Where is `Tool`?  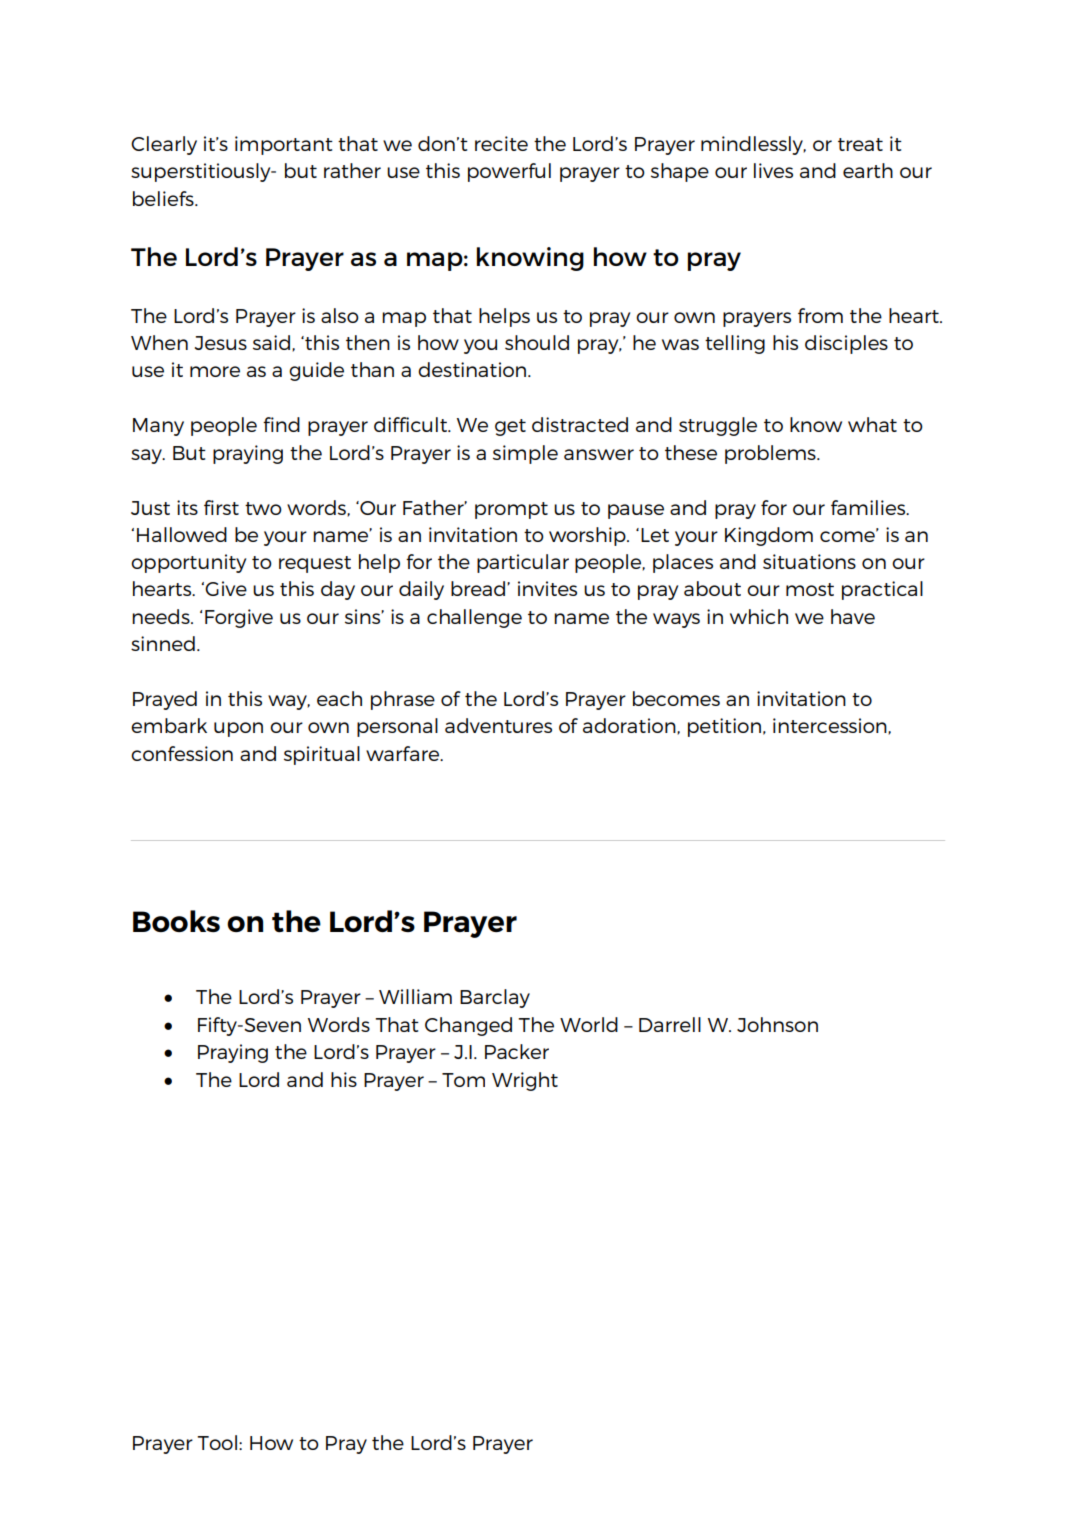 Tool is located at coordinates (217, 1442).
